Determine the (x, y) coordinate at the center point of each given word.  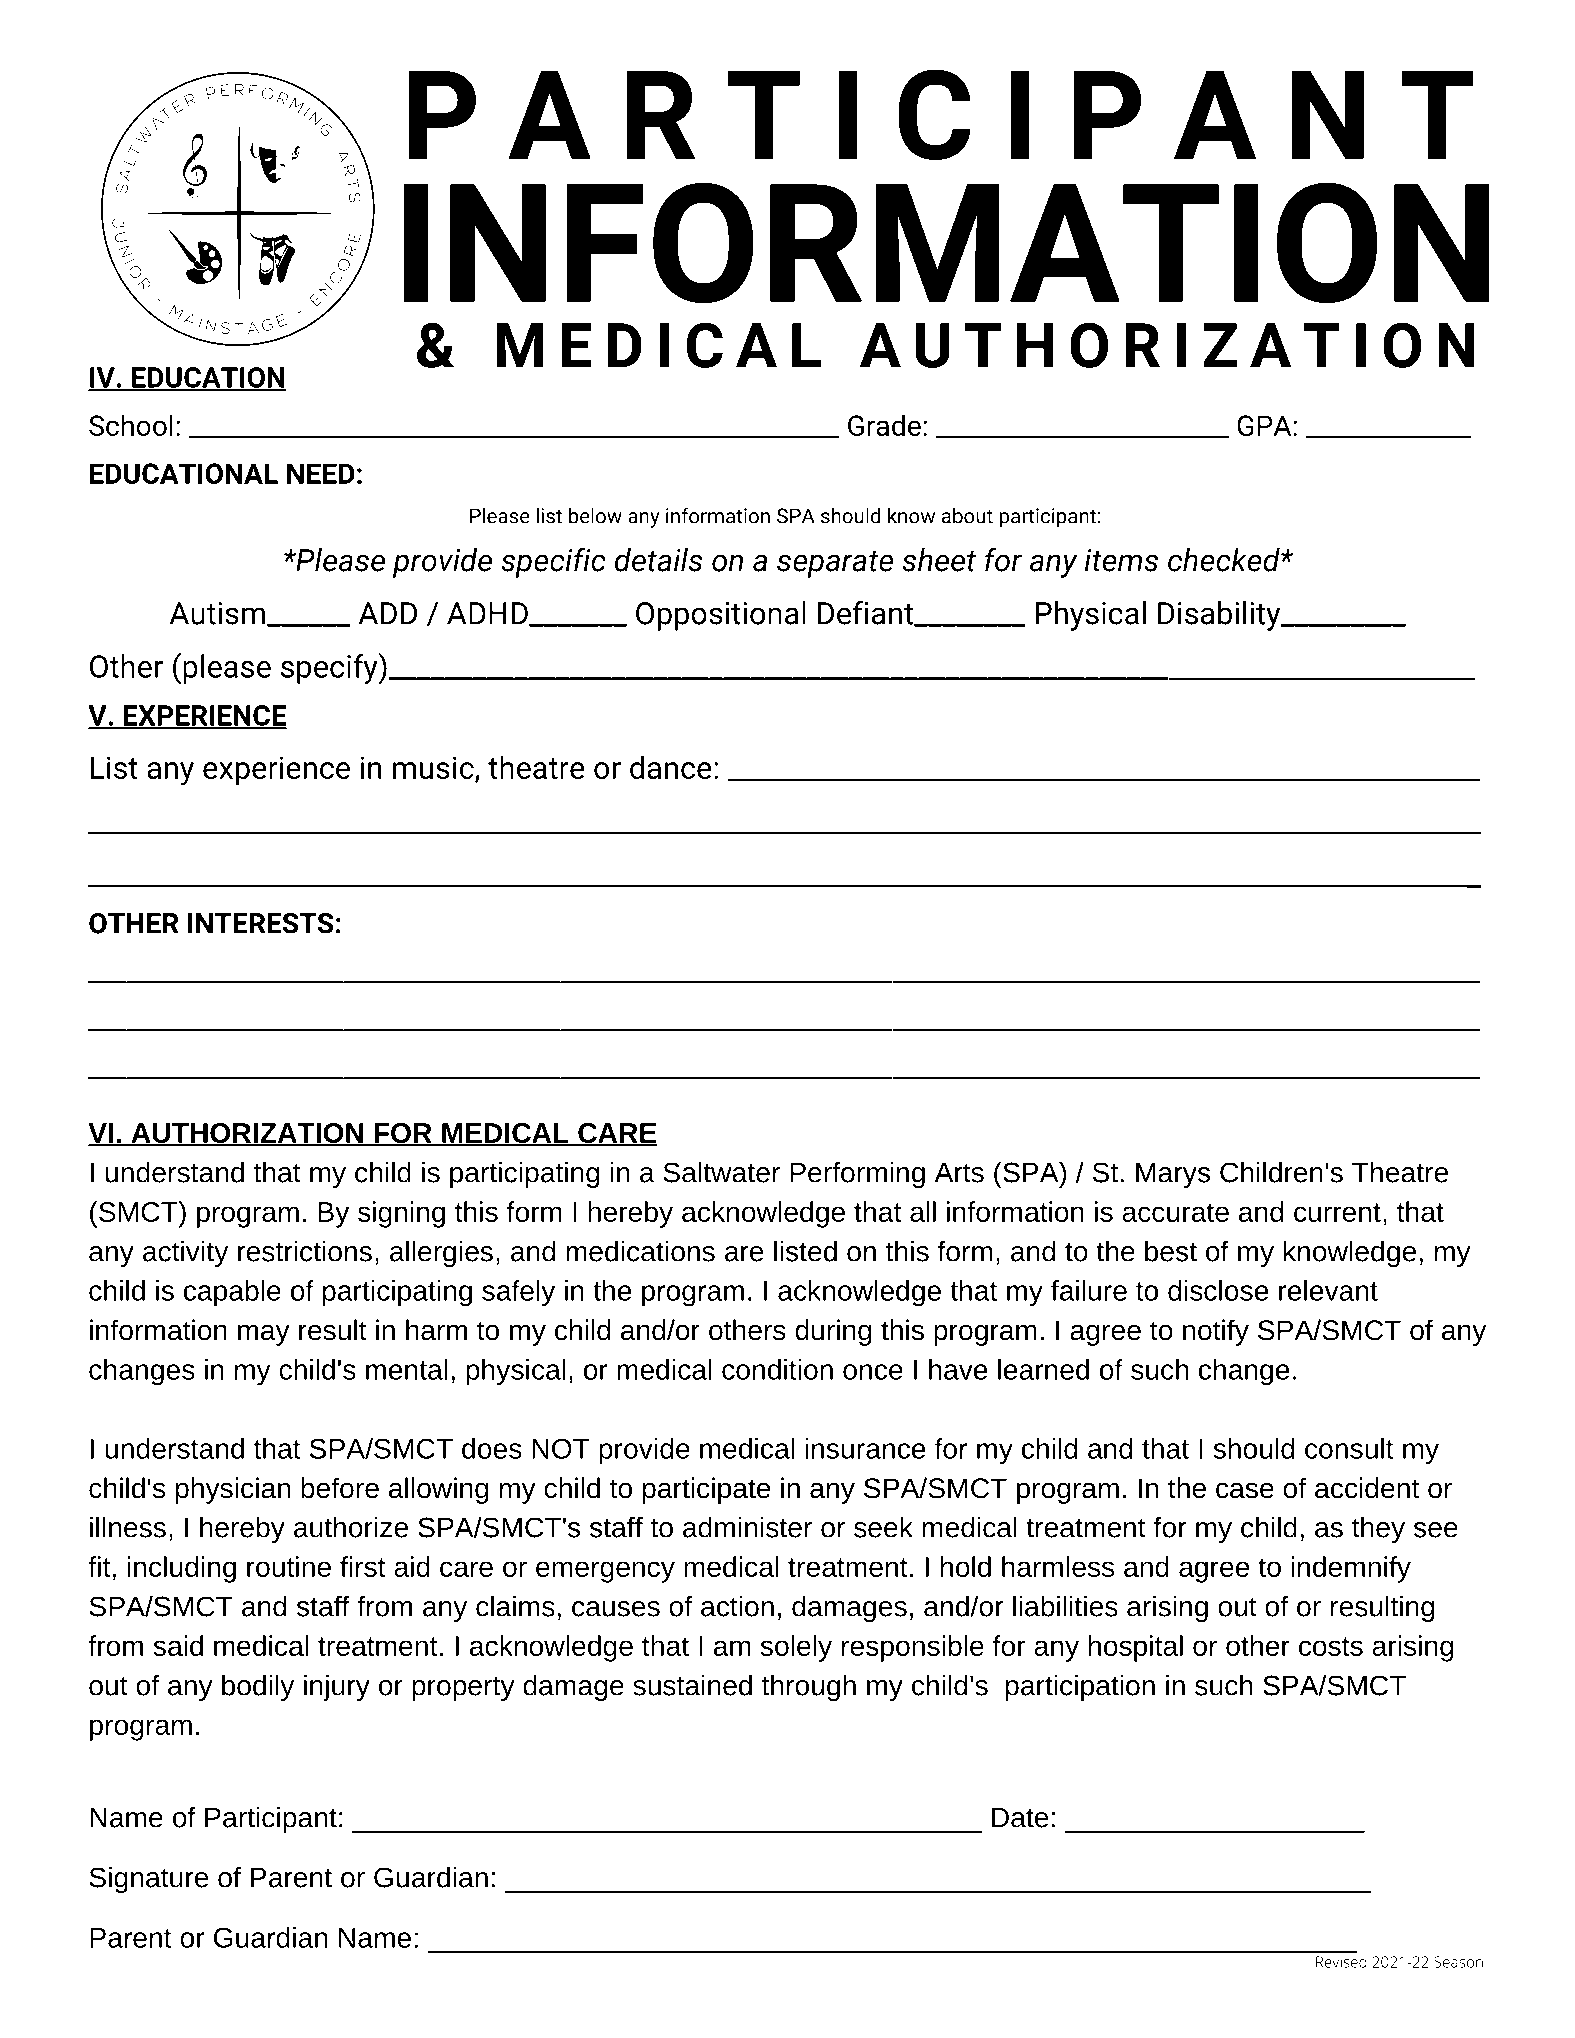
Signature (149, 1879)
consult (1349, 1448)
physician (233, 1490)
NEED (321, 473)
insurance (865, 1448)
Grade (884, 425)
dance (671, 767)
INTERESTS (260, 923)
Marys (1173, 1175)
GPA (1264, 425)
